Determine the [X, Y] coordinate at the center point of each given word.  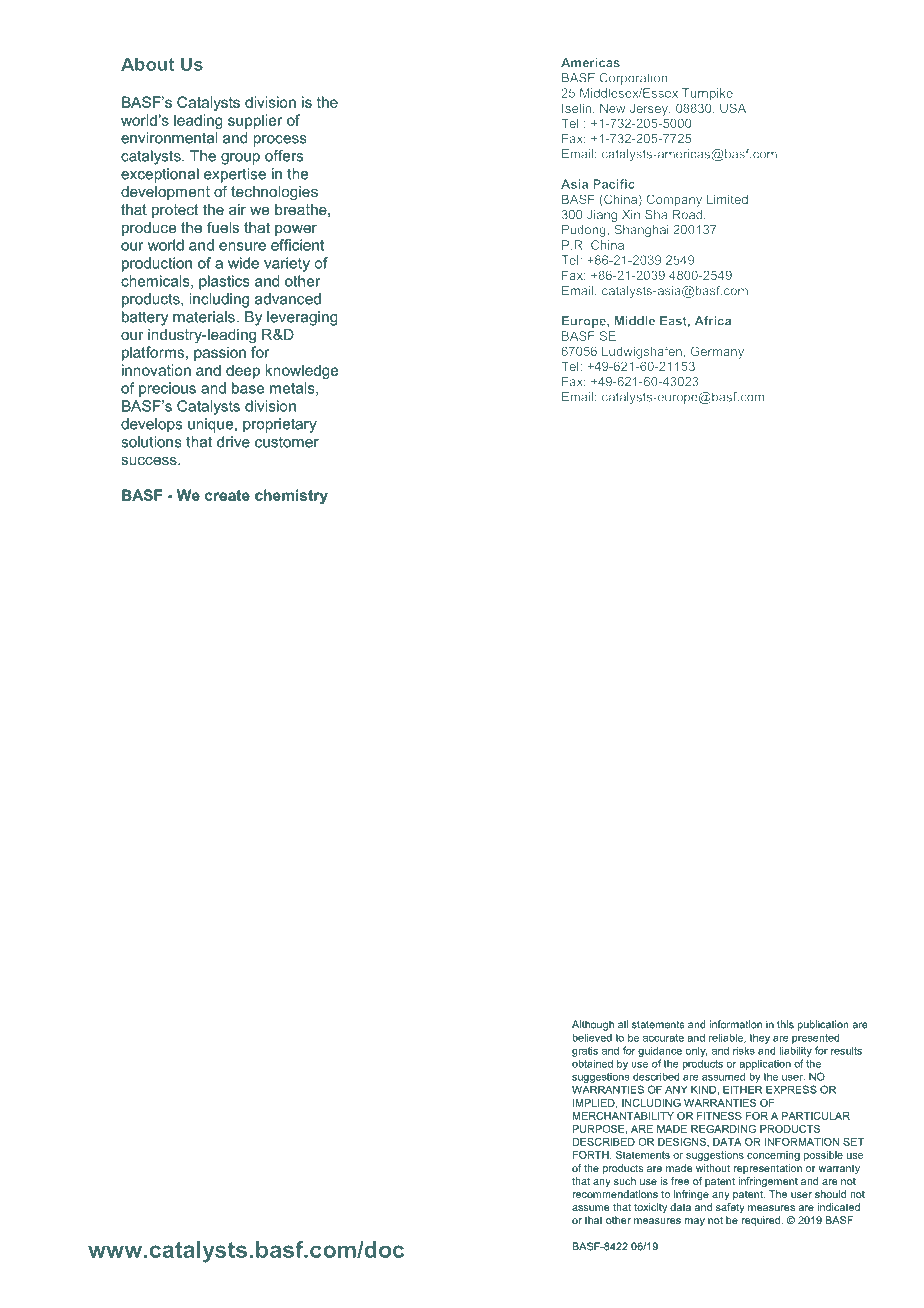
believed [592, 1037]
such [625, 1181]
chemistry [291, 496]
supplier [255, 121]
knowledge [301, 371]
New [612, 108]
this [785, 1024]
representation [767, 1169]
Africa [713, 321]
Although [593, 1025]
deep [243, 371]
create [227, 495]
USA [733, 108]
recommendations [615, 1194]
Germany [717, 352]
